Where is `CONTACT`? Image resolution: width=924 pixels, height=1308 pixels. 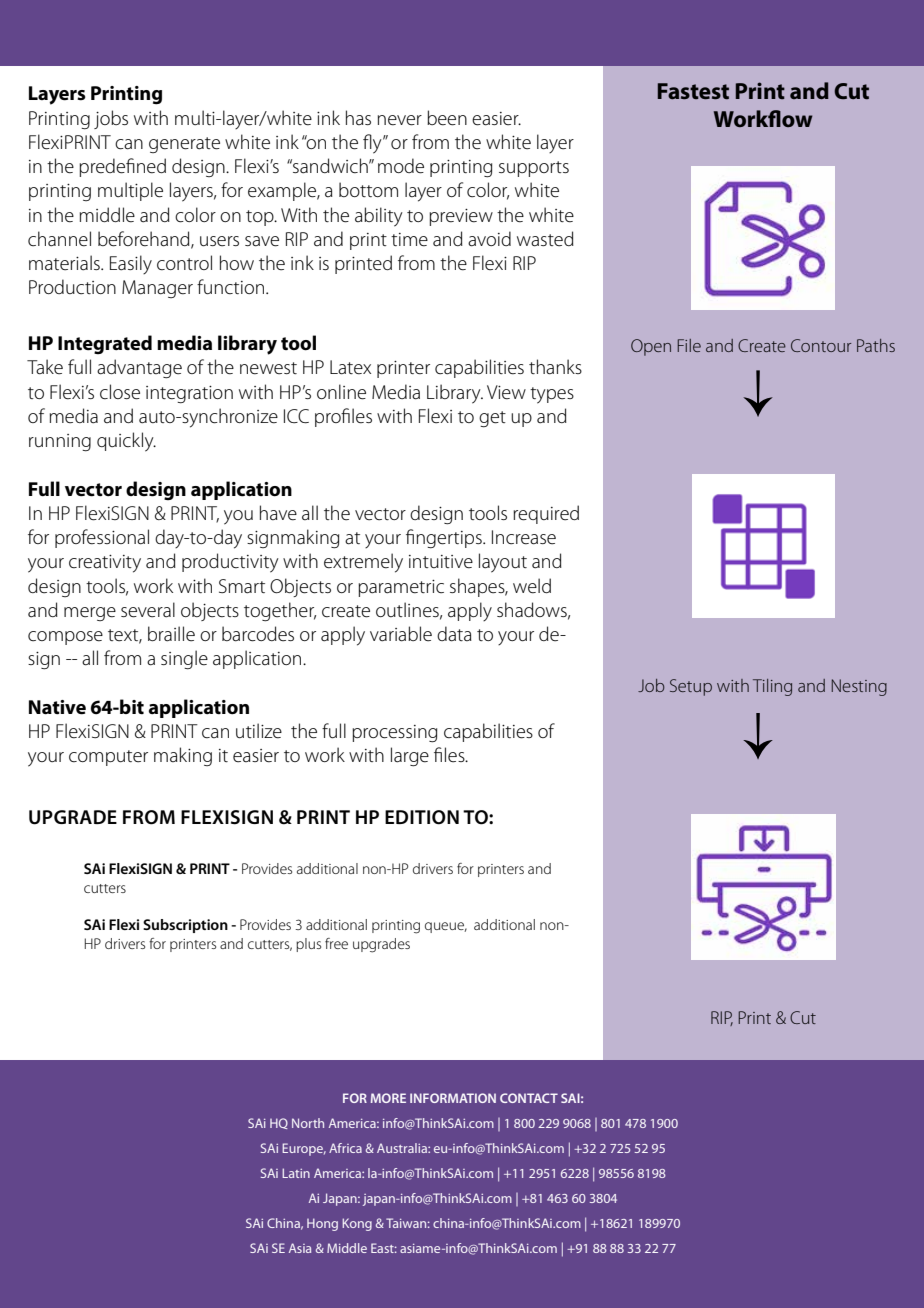
CONTACT is located at coordinates (529, 1098).
